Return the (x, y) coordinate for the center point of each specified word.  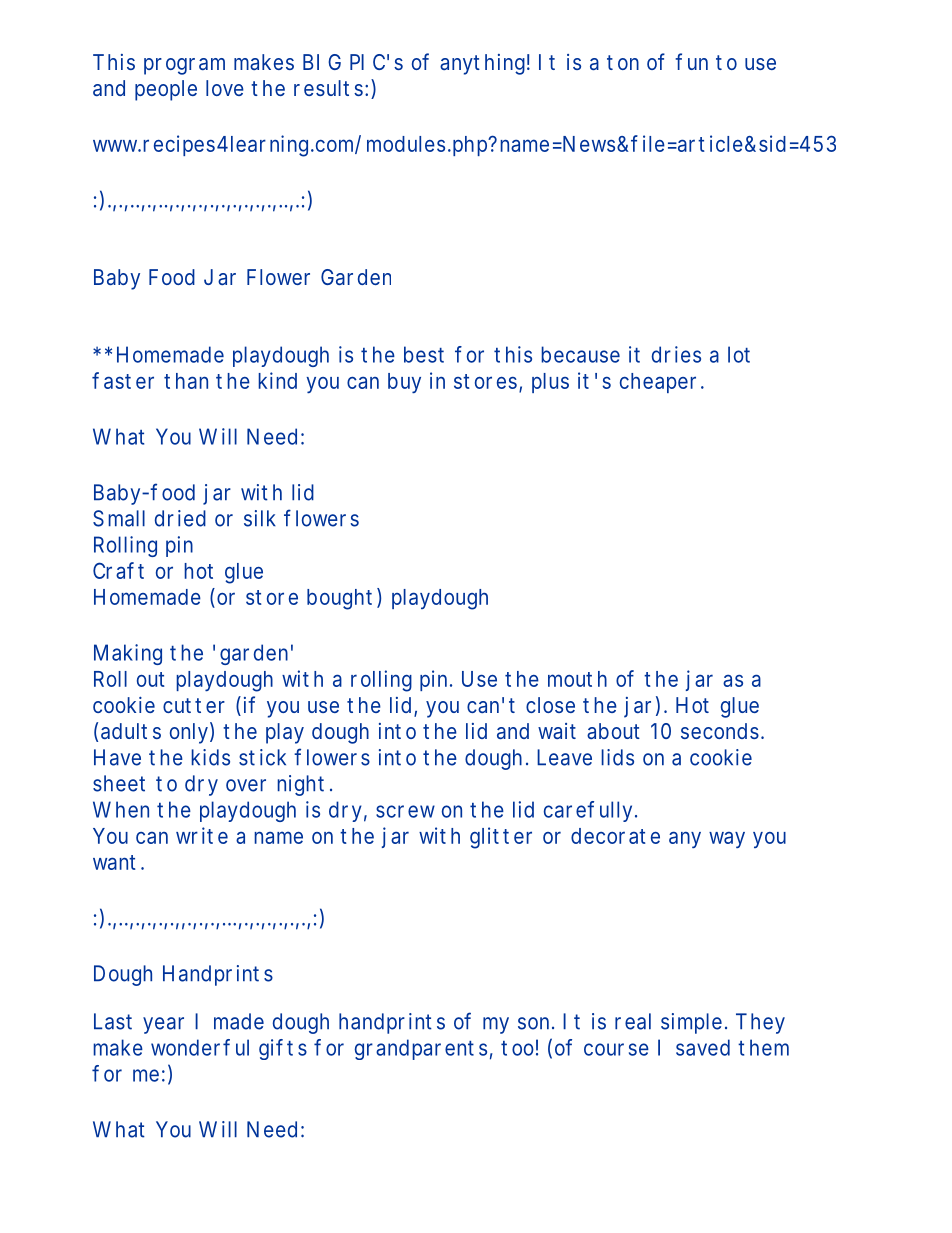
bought (339, 599)
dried (180, 518)
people (166, 90)
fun (691, 61)
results (330, 88)
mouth (577, 679)
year (163, 1025)
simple (691, 1023)
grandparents (421, 1049)
